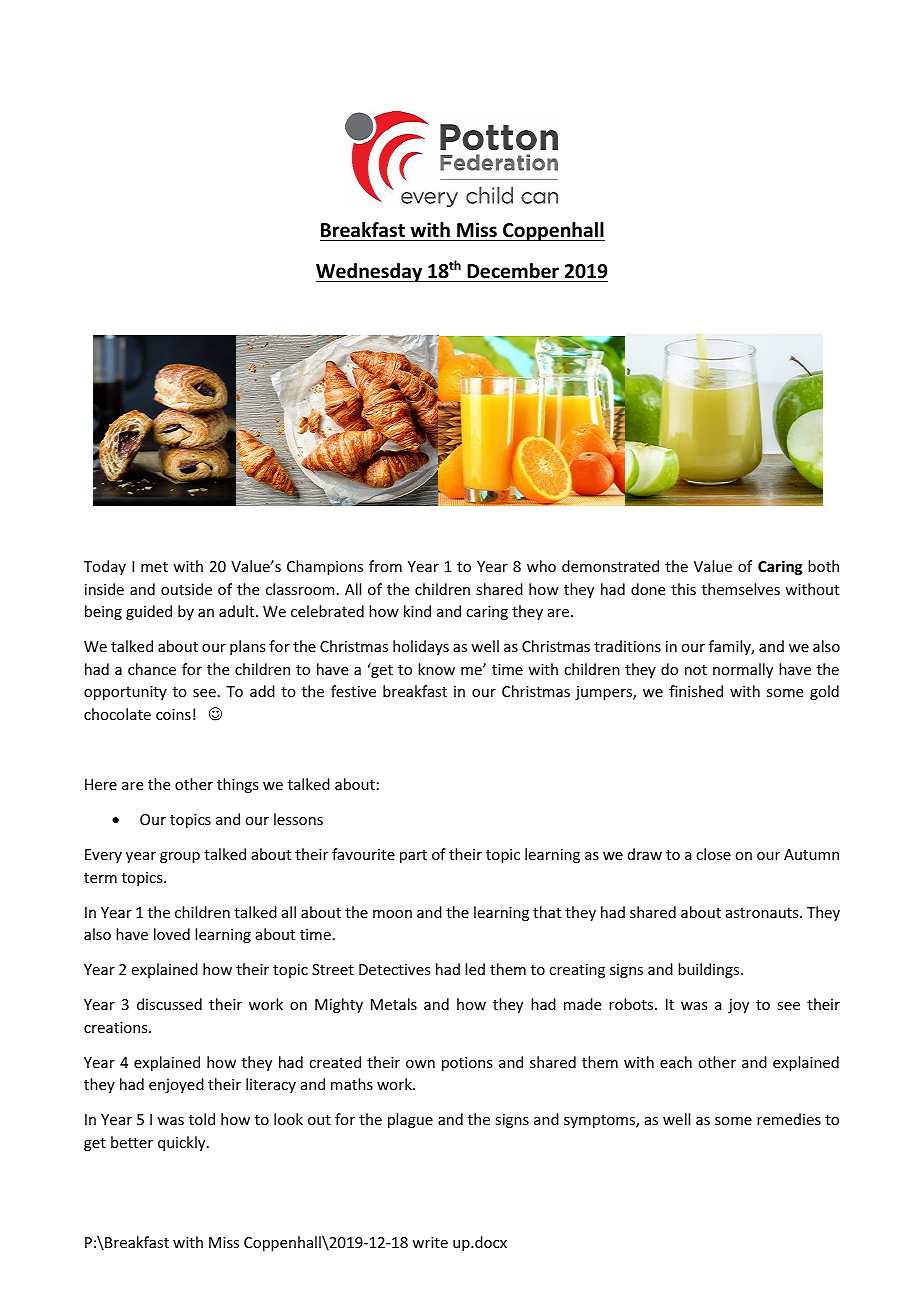 The height and width of the screenshot is (1308, 924). I want to click on both, so click(823, 566).
